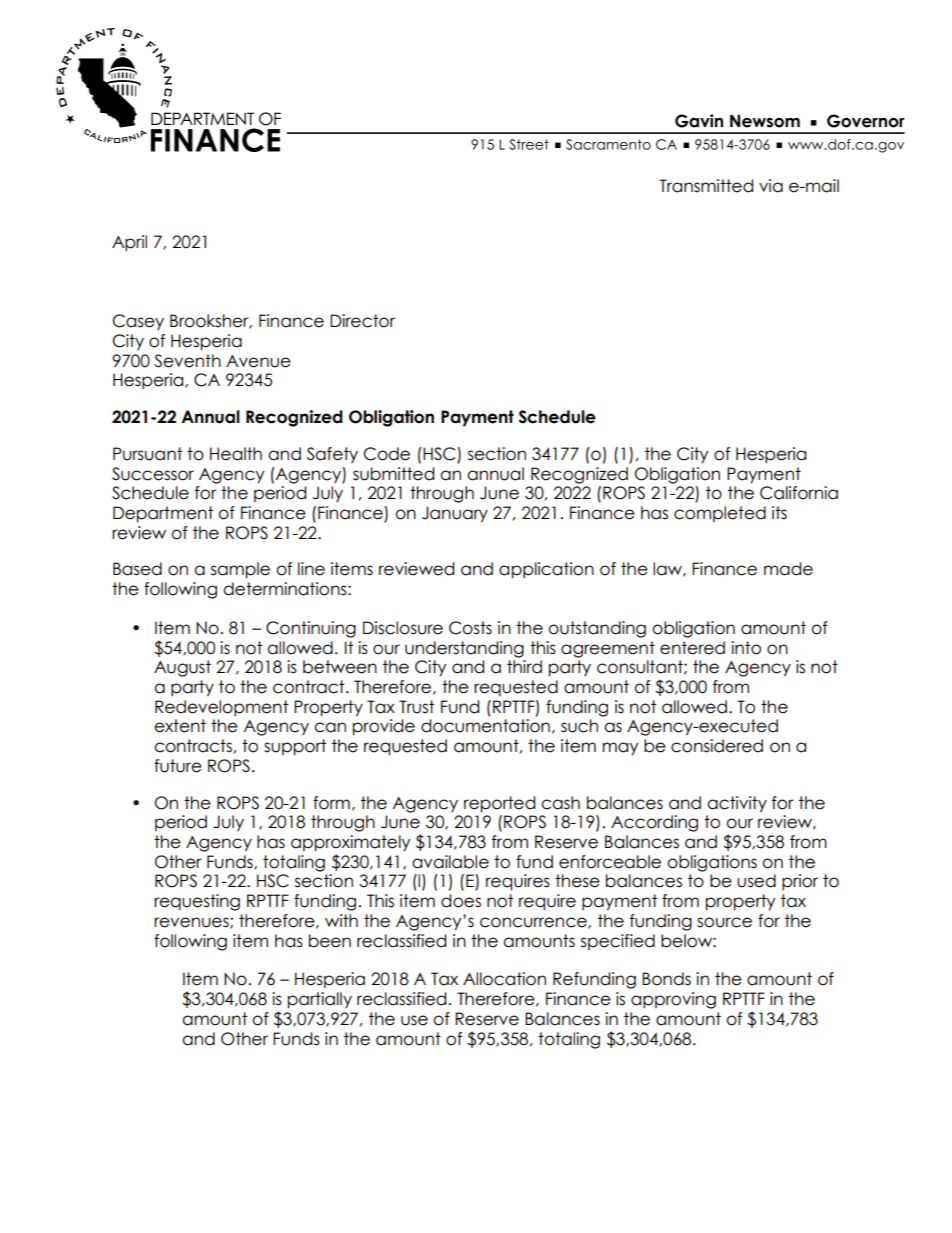  What do you see at coordinates (470, 628) in the screenshot?
I see `Costs` at bounding box center [470, 628].
